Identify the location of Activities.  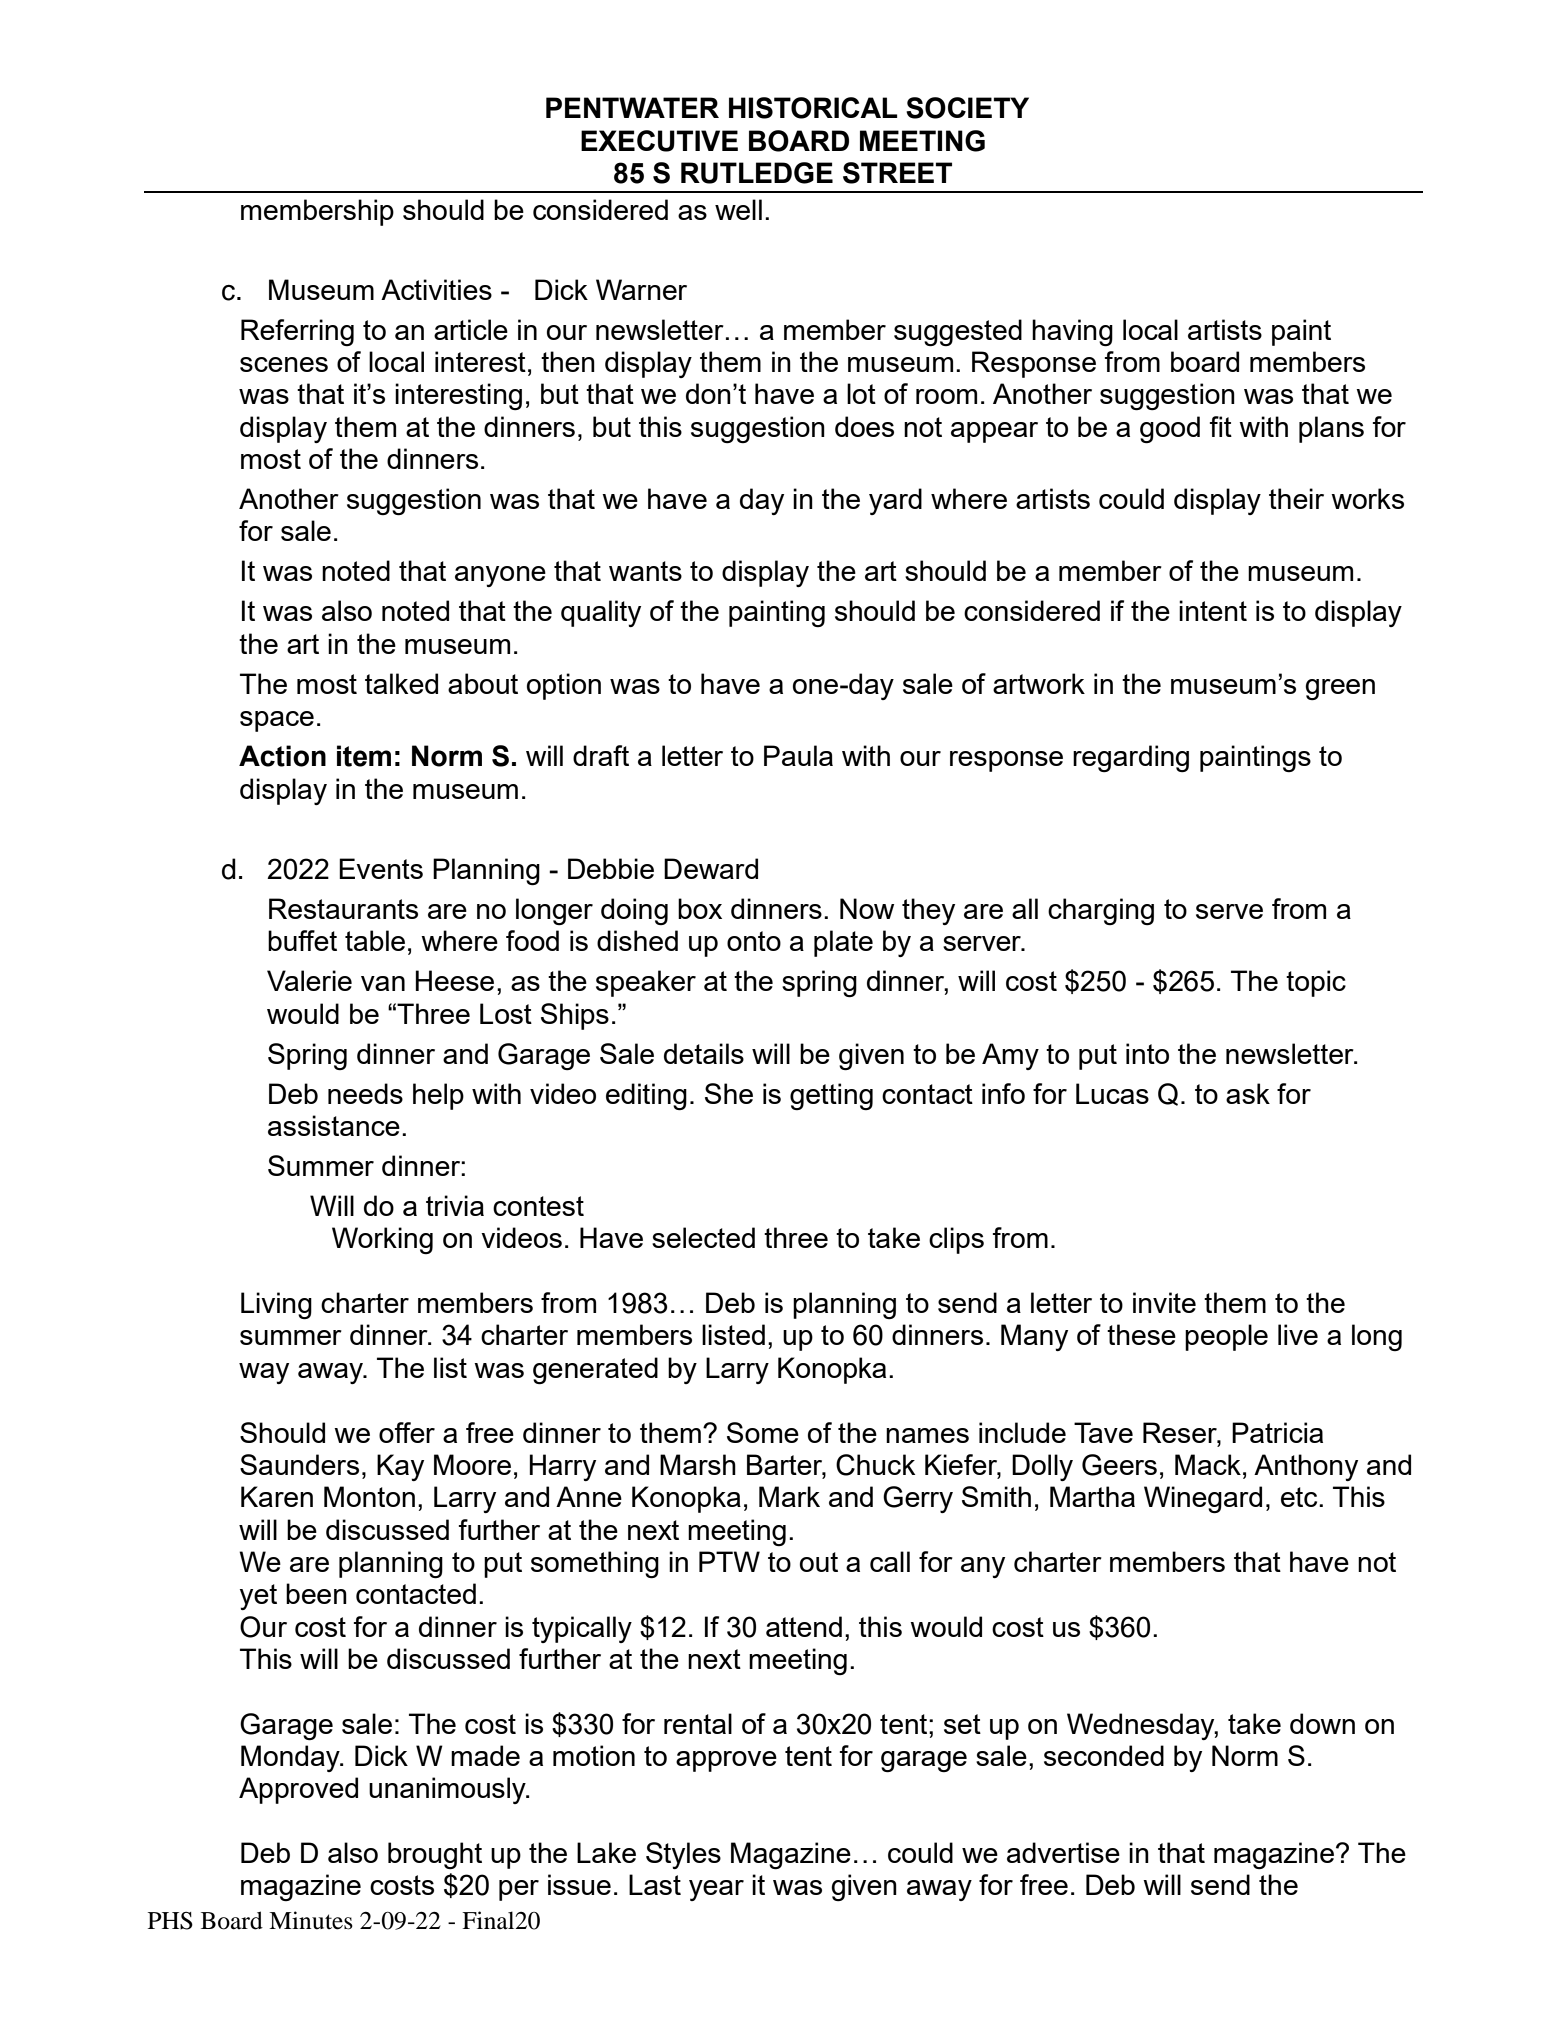
(436, 289).
